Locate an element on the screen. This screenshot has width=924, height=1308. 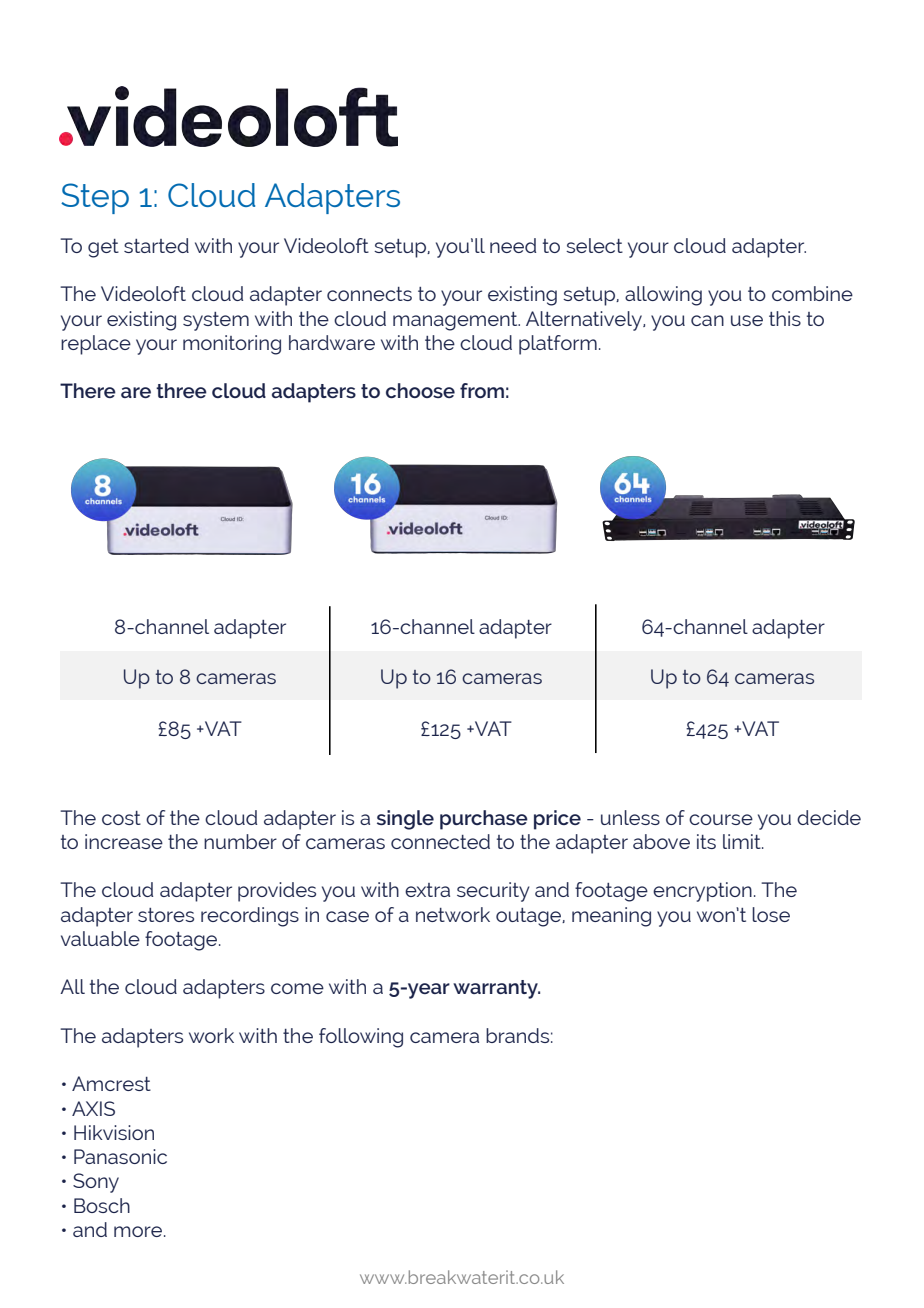
three is located at coordinates (181, 390).
